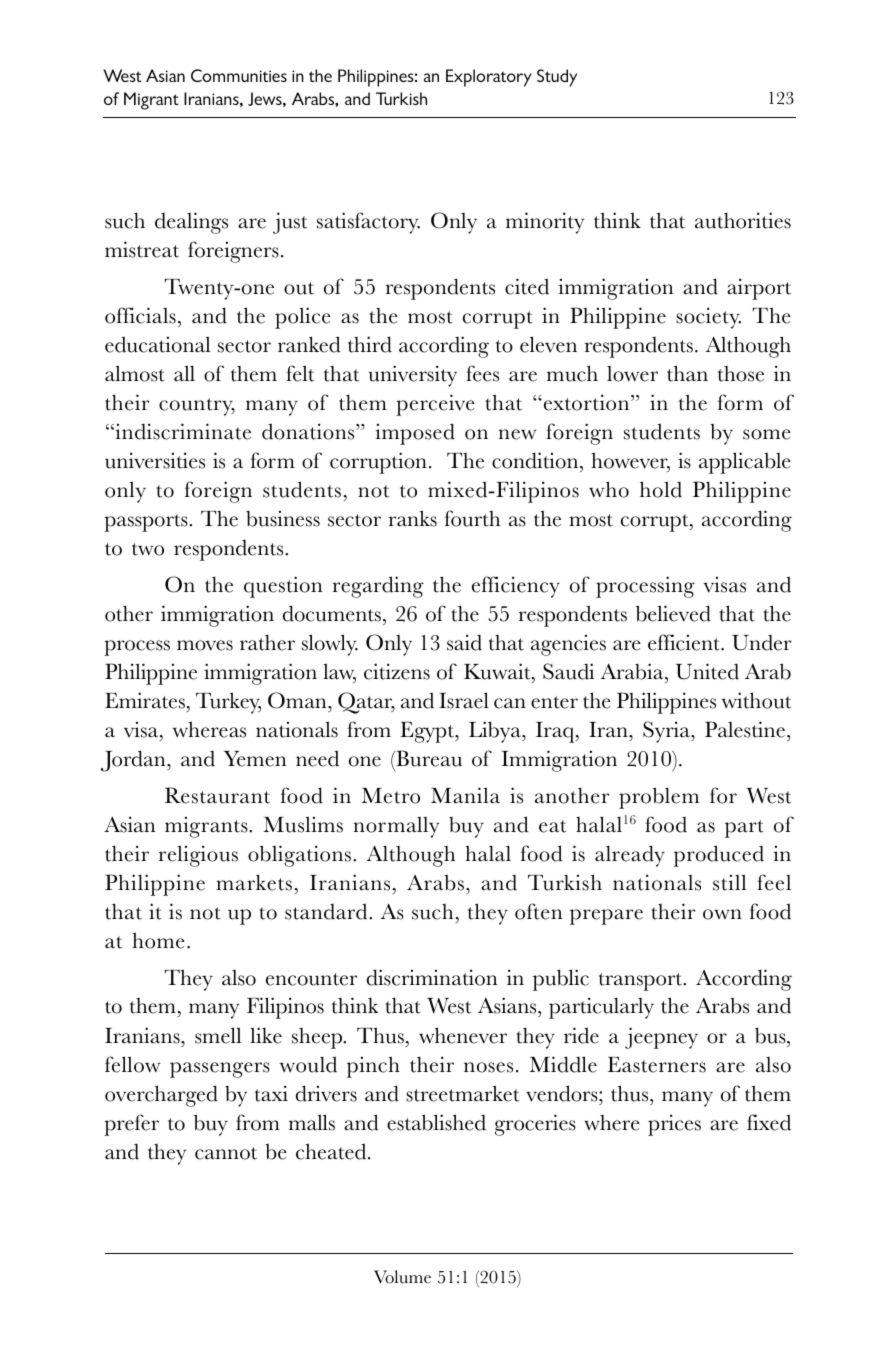  I want to click on perceive, so click(435, 405).
